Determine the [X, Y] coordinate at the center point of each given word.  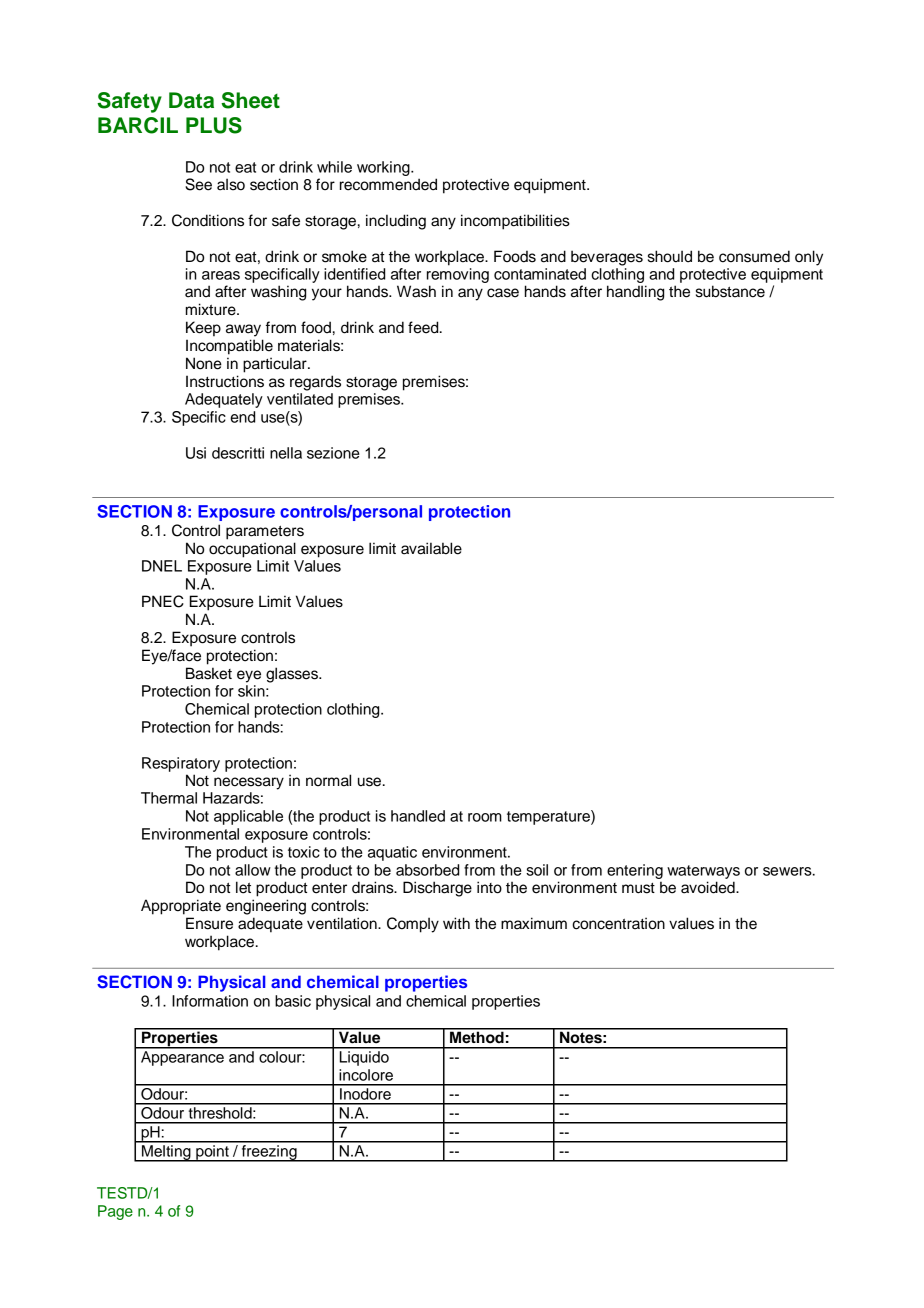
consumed [754, 256]
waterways [703, 872]
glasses [293, 675]
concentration [618, 923]
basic [293, 1001]
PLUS [214, 125]
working [384, 168]
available [431, 548]
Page [115, 1212]
